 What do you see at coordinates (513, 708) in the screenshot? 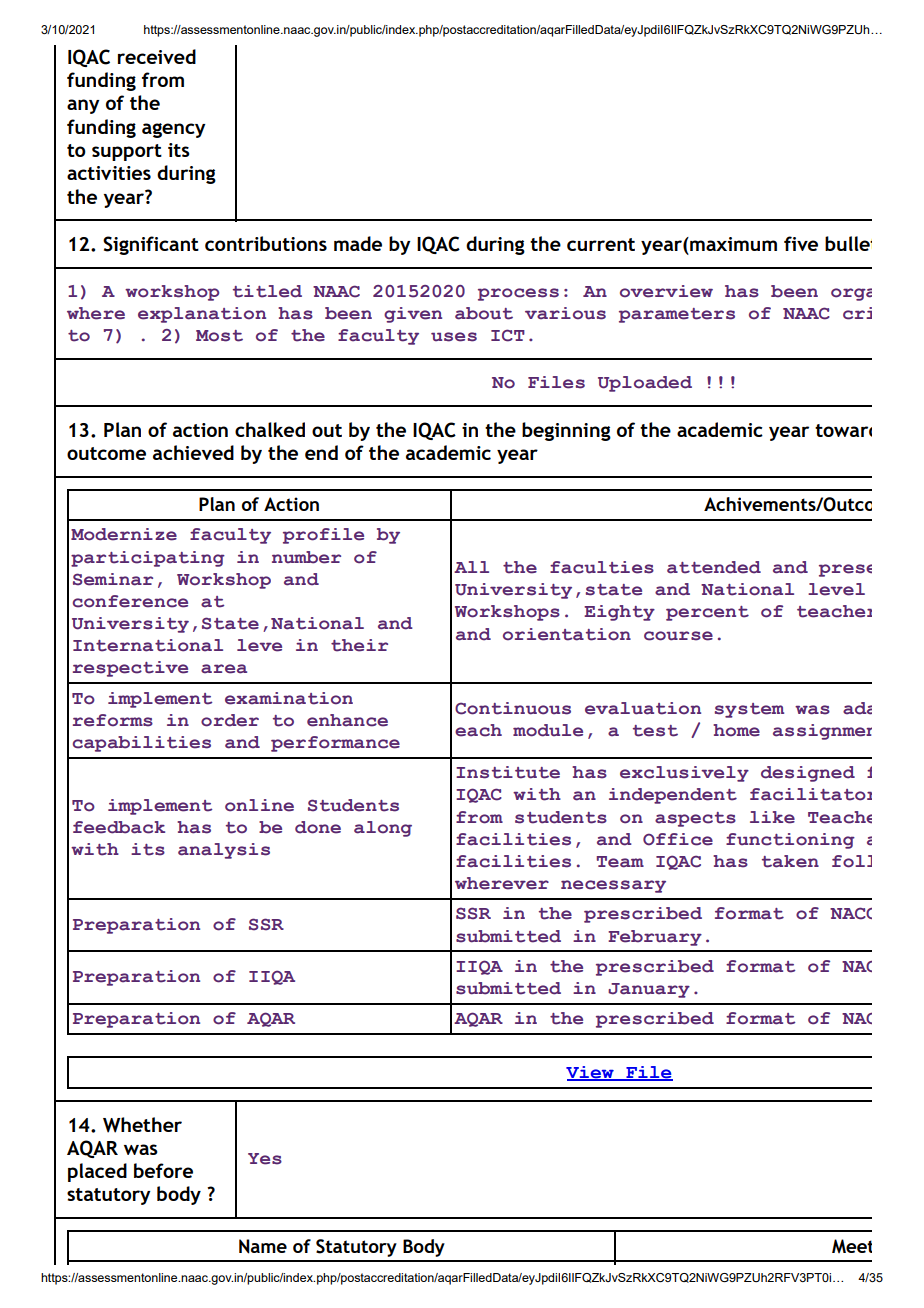
I see `Continuous` at bounding box center [513, 708].
